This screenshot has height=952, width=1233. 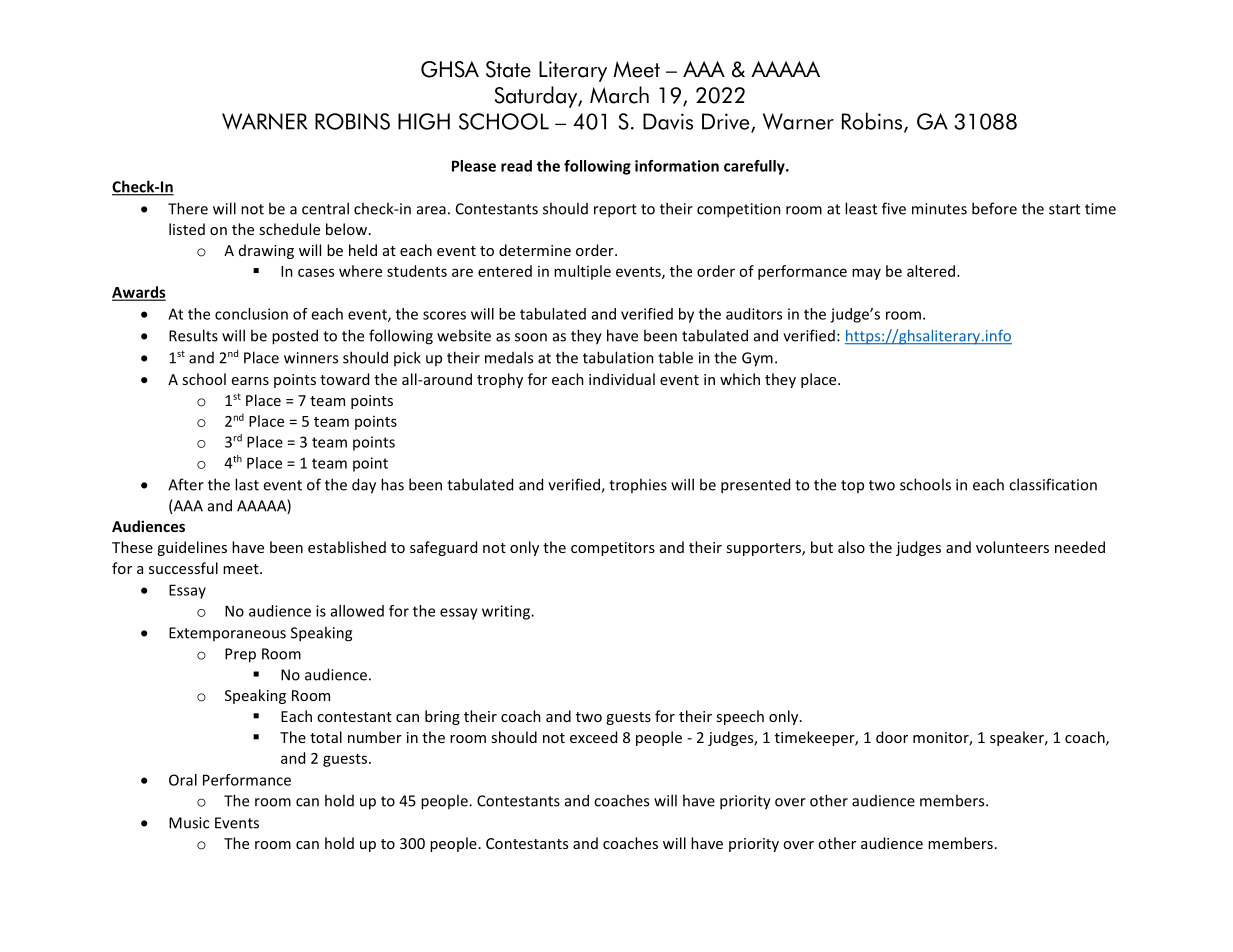 What do you see at coordinates (727, 122) in the screenshot?
I see `Drive` at bounding box center [727, 122].
